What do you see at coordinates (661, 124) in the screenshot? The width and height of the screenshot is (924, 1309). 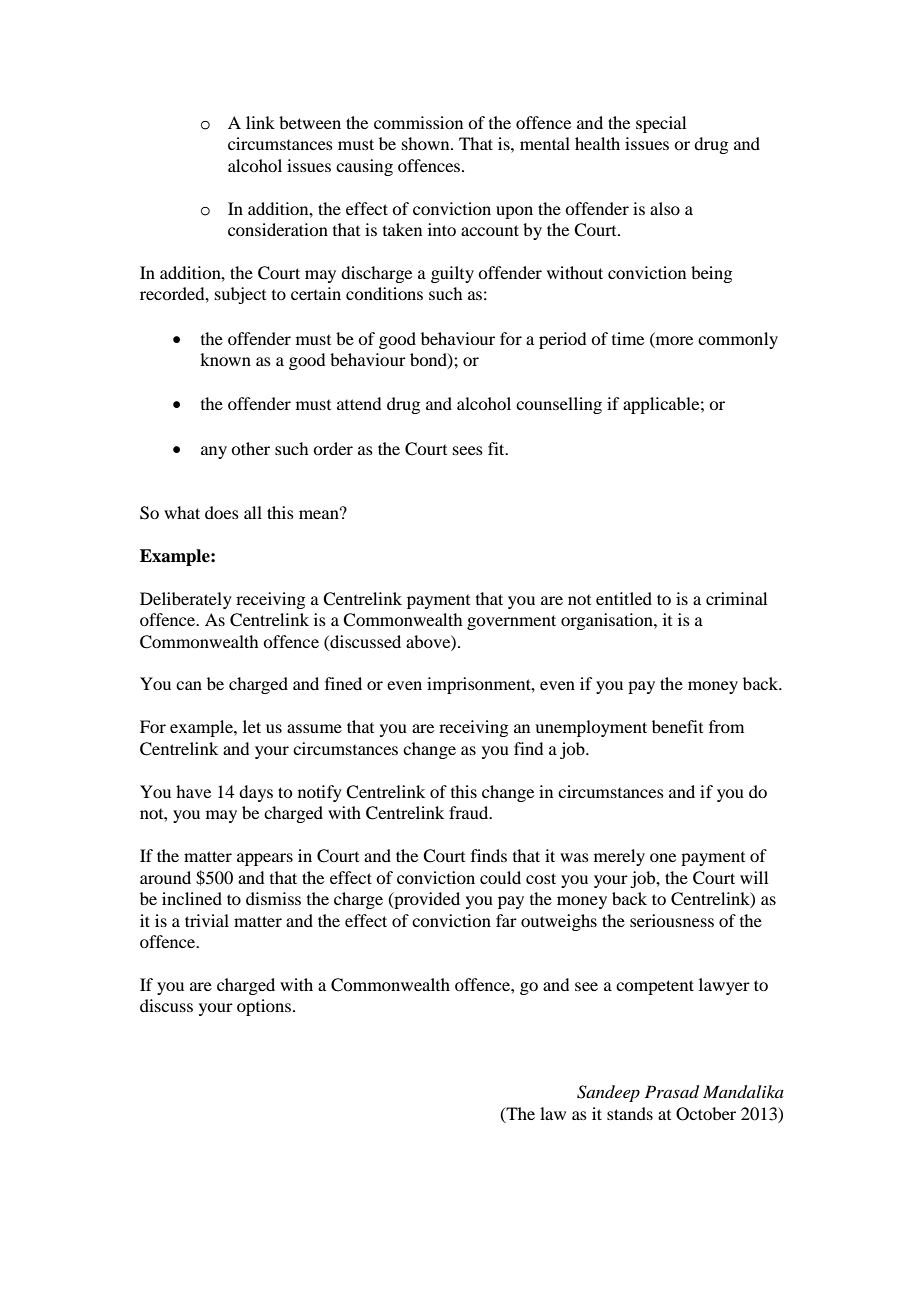 I see `special` at bounding box center [661, 124].
